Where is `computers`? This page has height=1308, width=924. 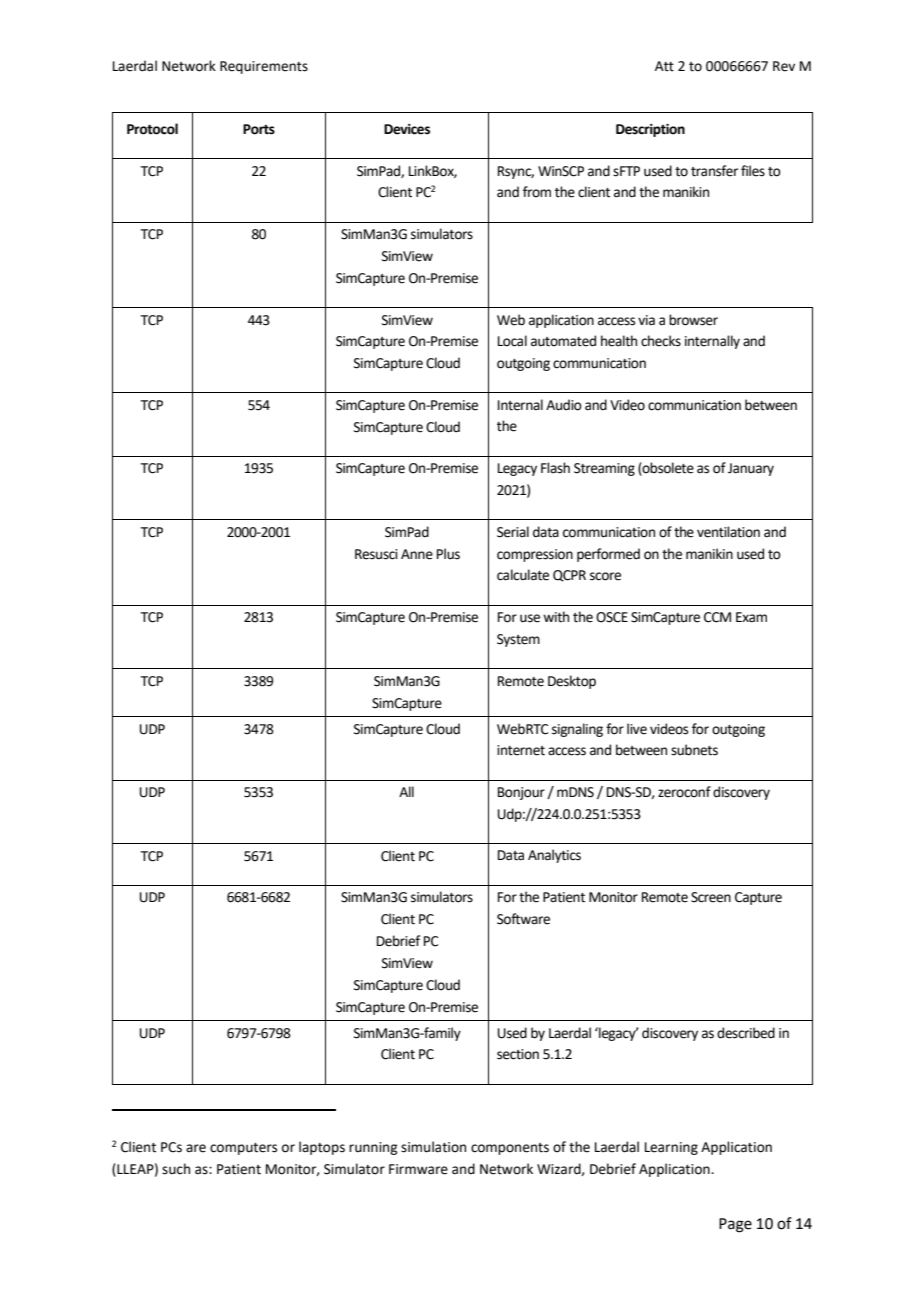 computers is located at coordinates (243, 1149).
